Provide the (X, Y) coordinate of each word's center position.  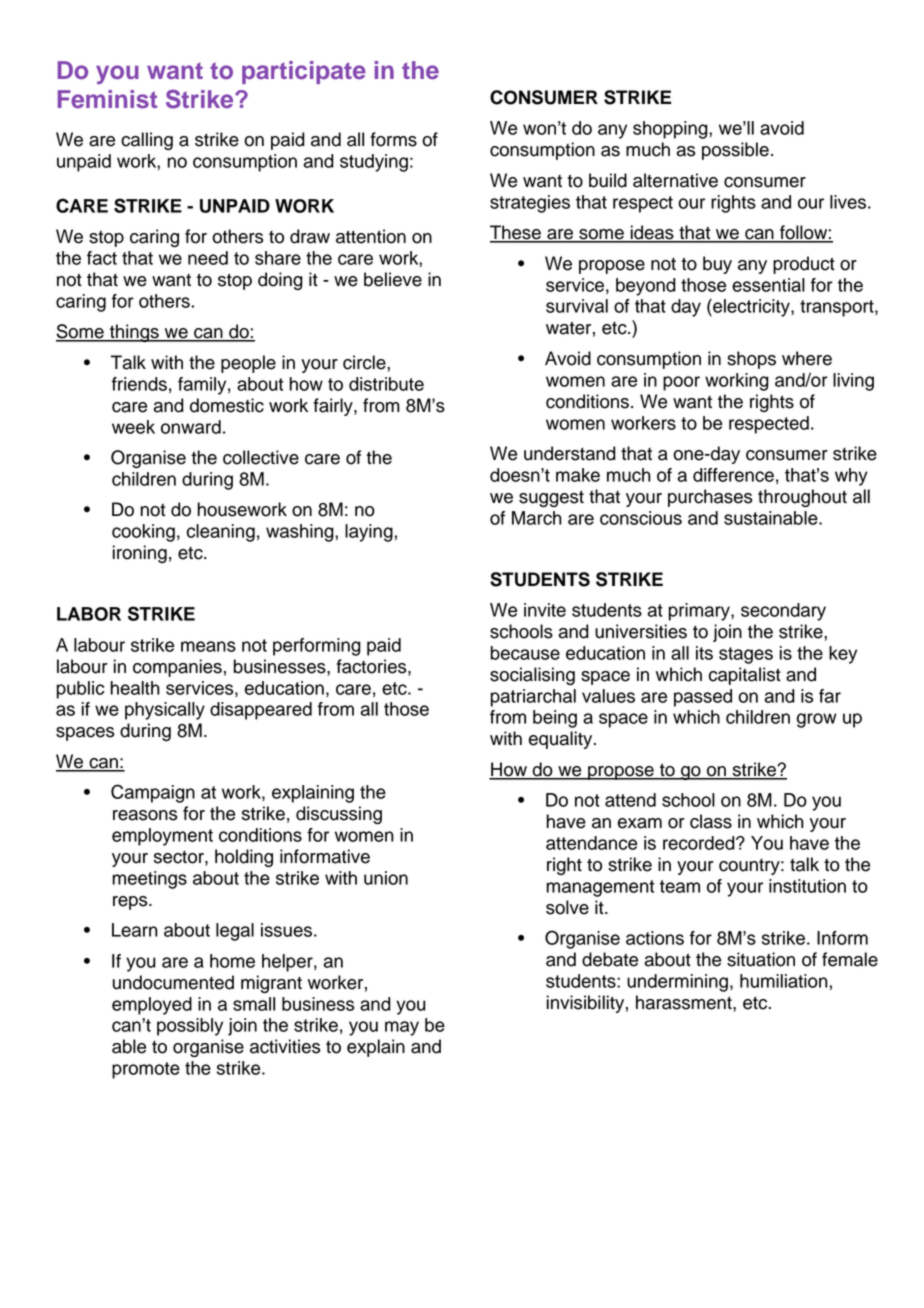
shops (751, 360)
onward (191, 427)
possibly (190, 1027)
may (402, 1028)
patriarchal (533, 698)
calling (147, 141)
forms (393, 139)
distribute (386, 384)
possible (735, 151)
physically (165, 711)
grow (817, 720)
